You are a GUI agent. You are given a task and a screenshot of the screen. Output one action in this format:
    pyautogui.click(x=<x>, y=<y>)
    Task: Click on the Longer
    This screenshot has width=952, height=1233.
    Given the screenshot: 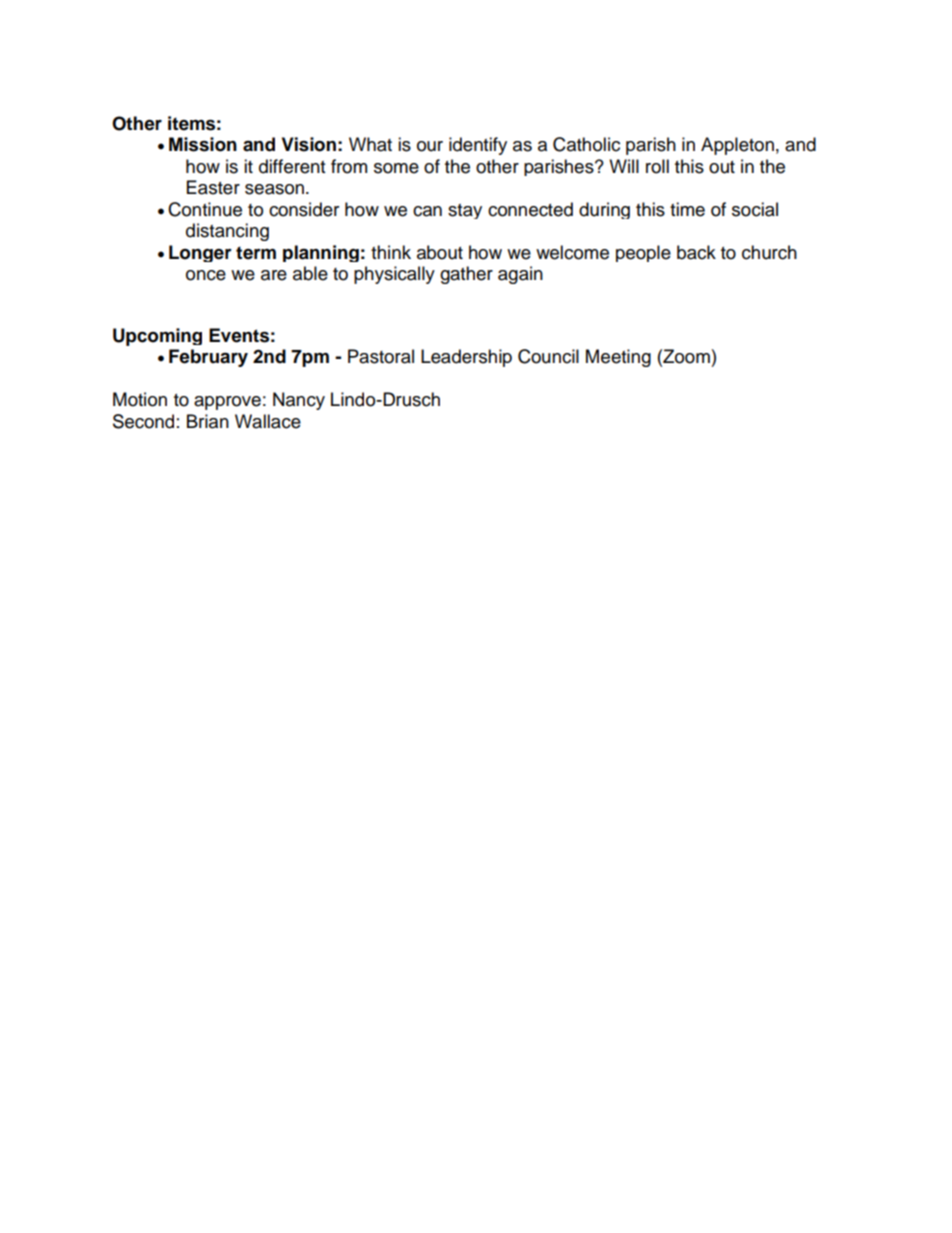 What is the action you would take?
    pyautogui.click(x=200, y=253)
